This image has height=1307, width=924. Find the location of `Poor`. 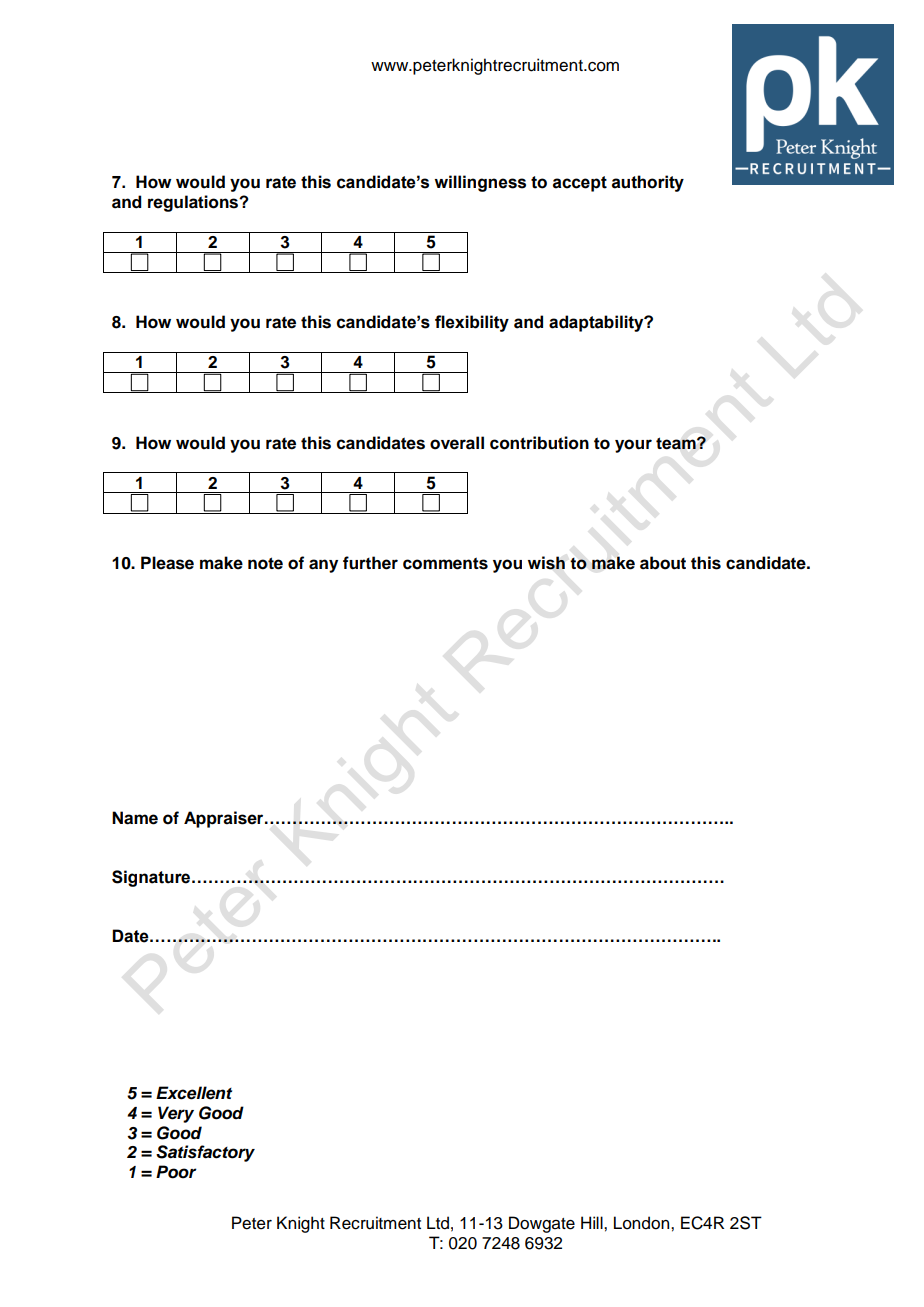

Poor is located at coordinates (176, 1172).
